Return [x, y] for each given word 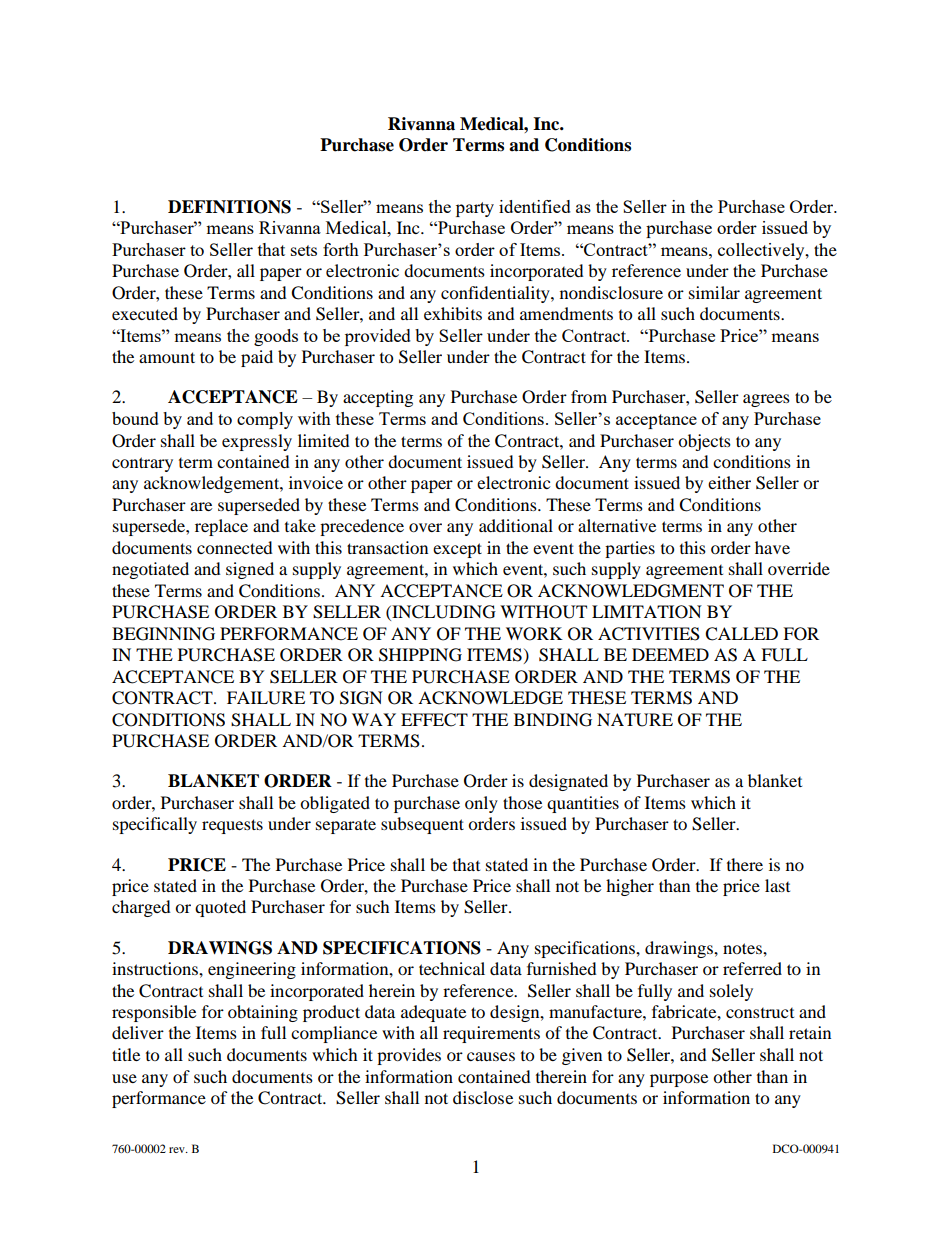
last [777, 885]
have [772, 547]
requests [232, 826]
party [475, 209]
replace [221, 527]
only [481, 804]
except [457, 550]
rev [178, 1150]
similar [714, 292]
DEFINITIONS [229, 207]
